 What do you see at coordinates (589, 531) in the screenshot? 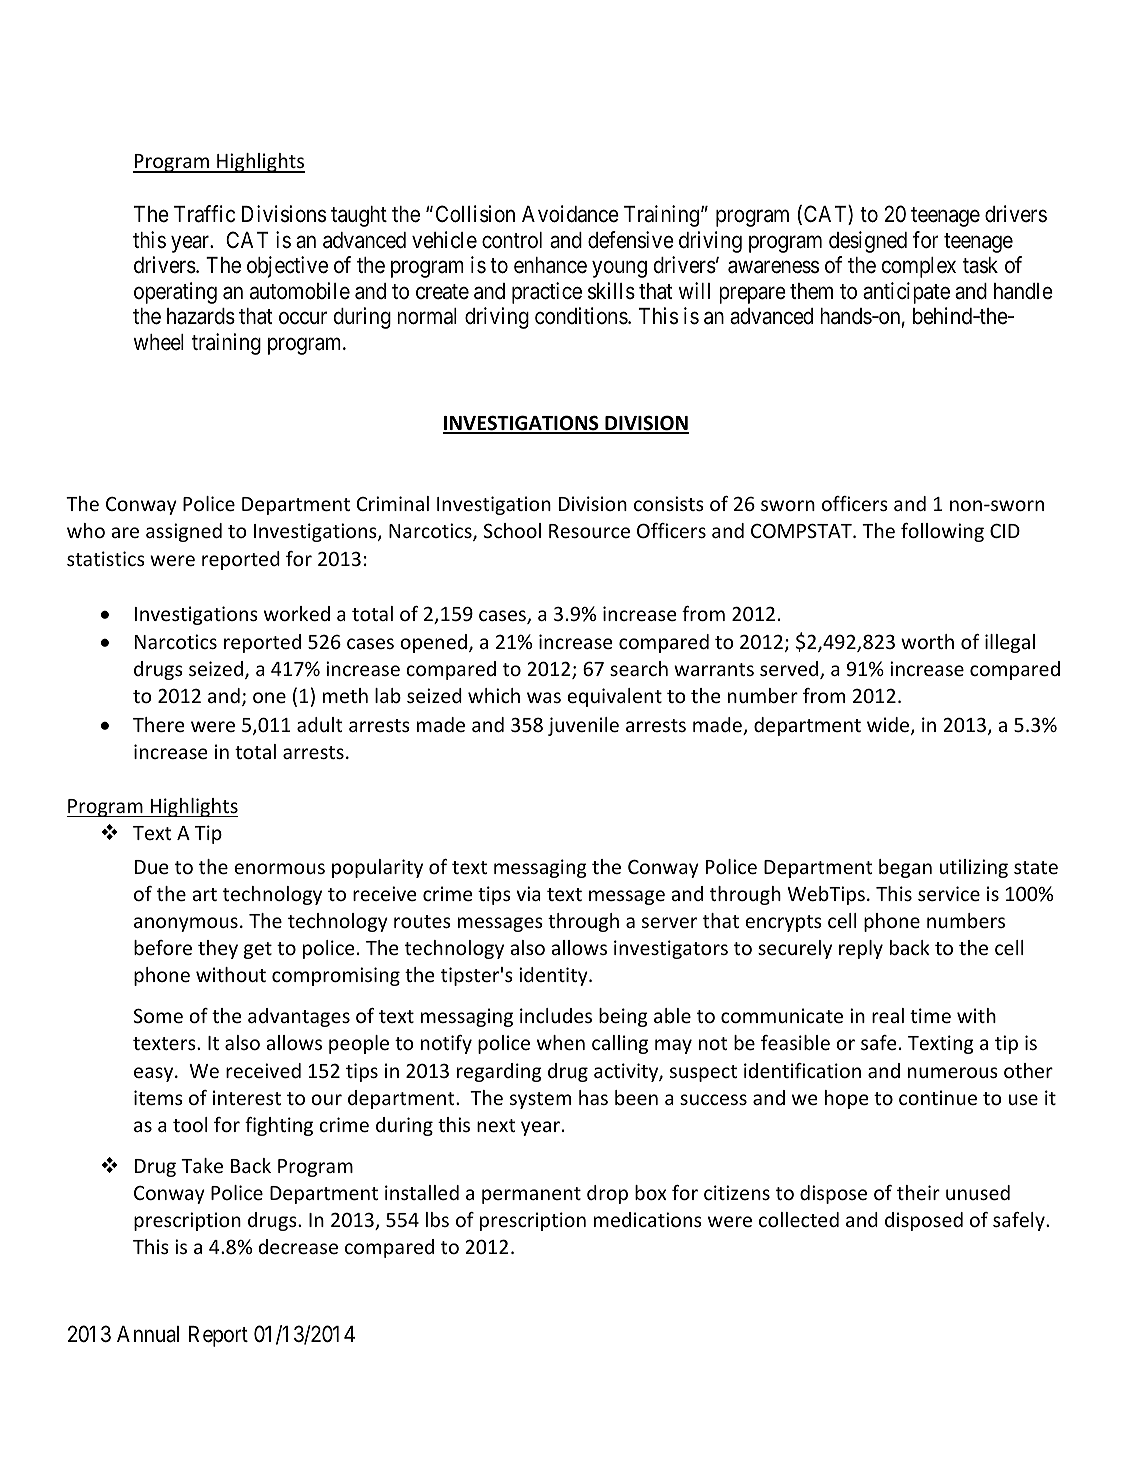
I see `Resource` at bounding box center [589, 531].
